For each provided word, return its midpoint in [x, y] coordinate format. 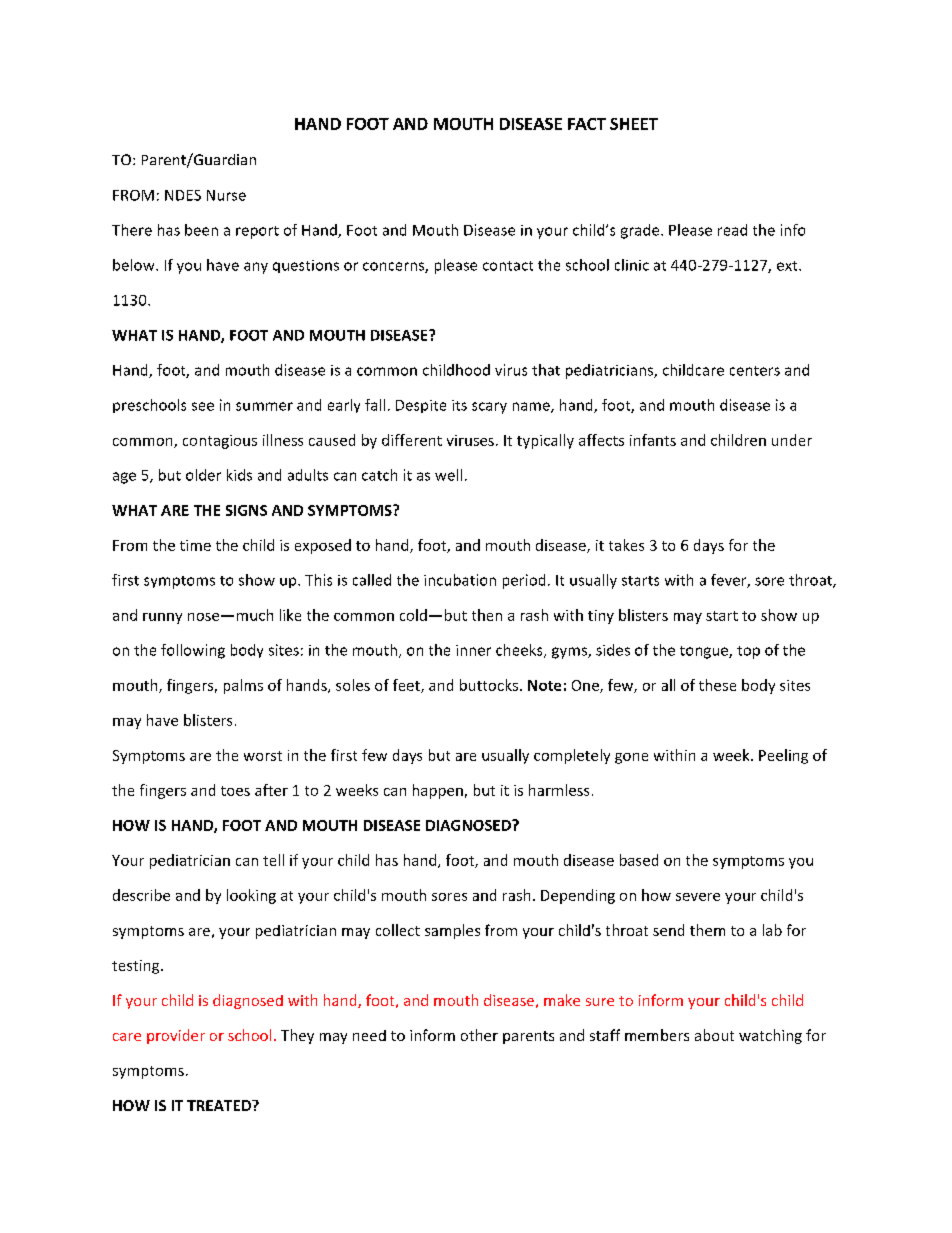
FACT [587, 124]
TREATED [220, 1105]
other [479, 1035]
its [459, 405]
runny [162, 618]
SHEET [634, 124]
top [748, 652]
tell [273, 860]
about [714, 1035]
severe [698, 897]
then [487, 615]
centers [755, 371]
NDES [183, 195]
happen [438, 791]
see [203, 406]
